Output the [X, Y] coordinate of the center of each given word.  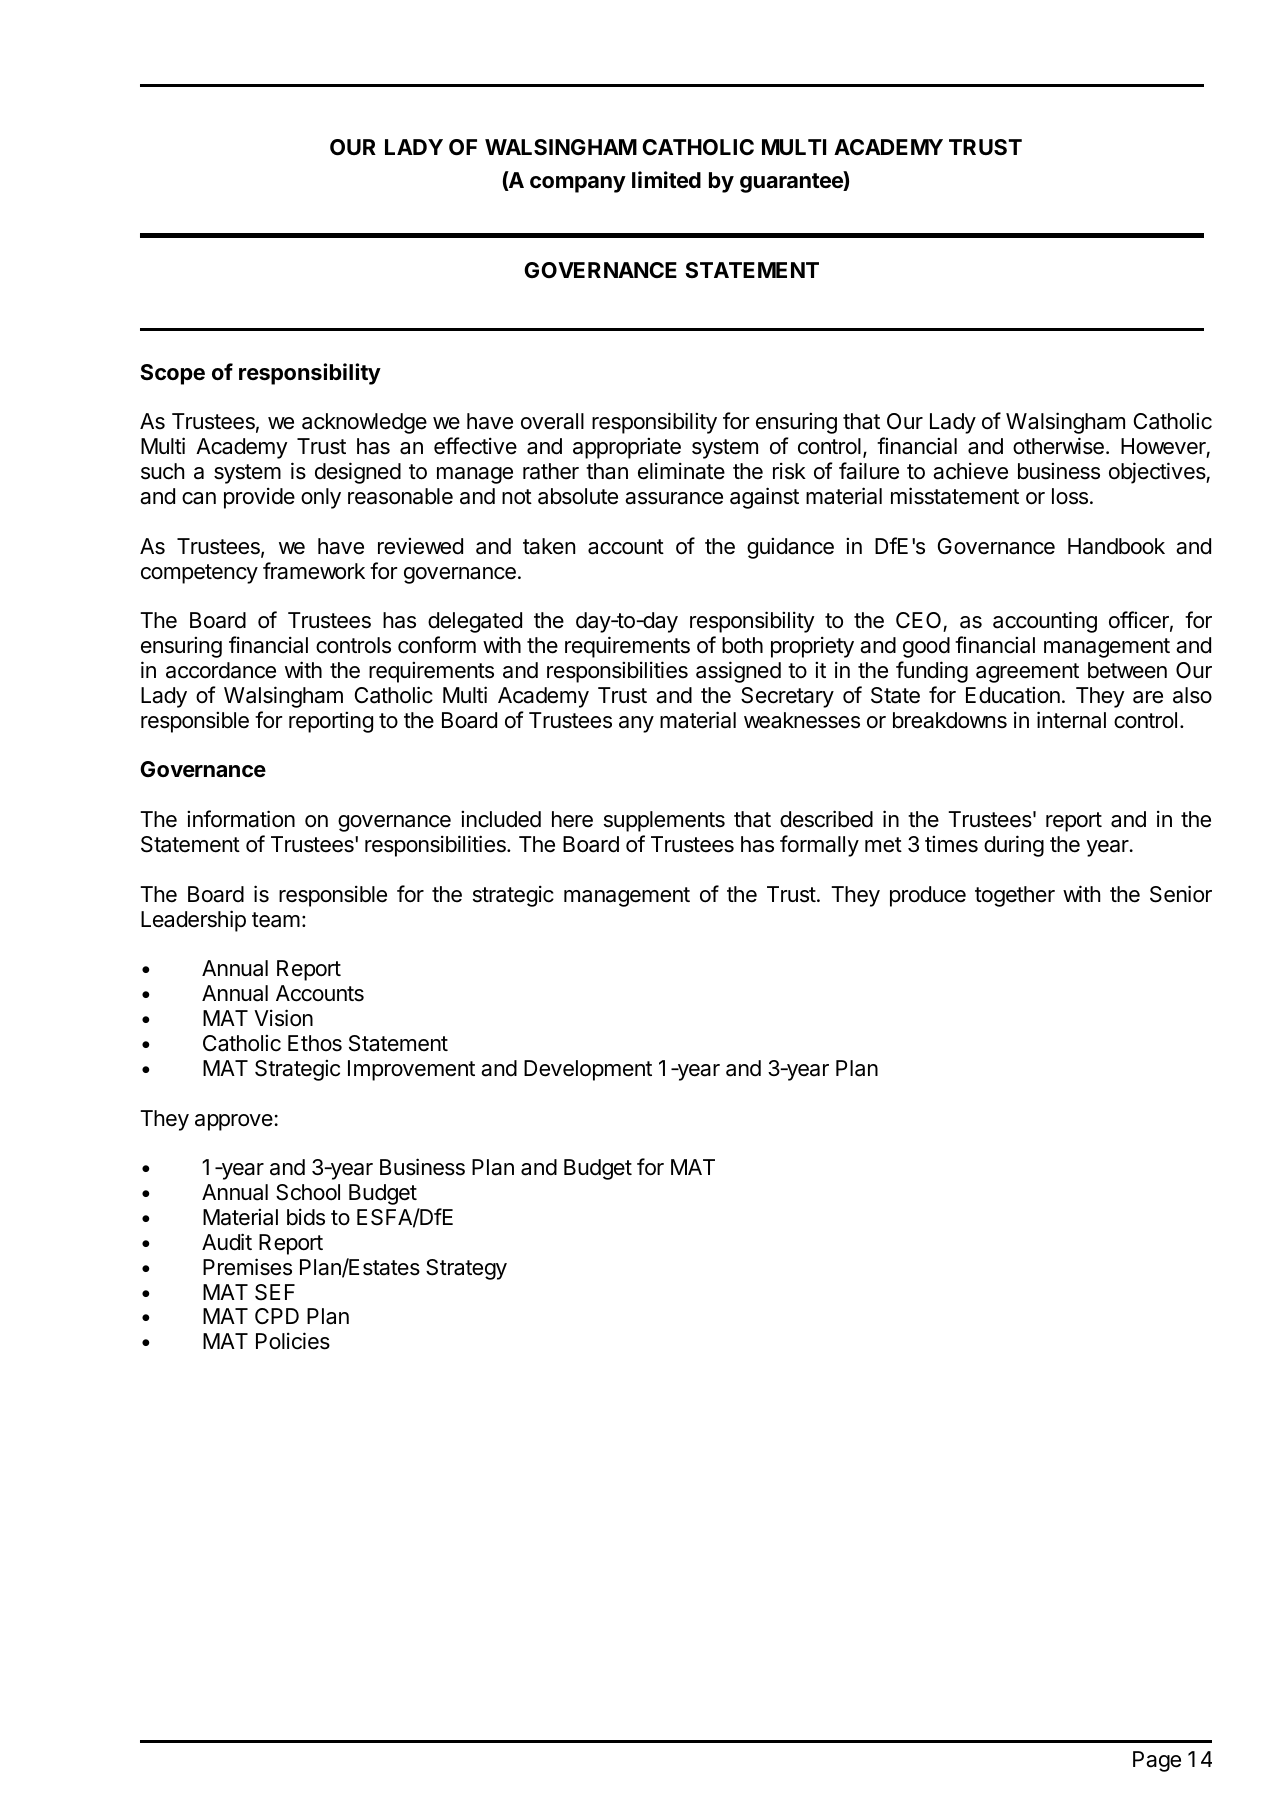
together [1015, 896]
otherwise [1058, 446]
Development [588, 1070]
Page [1157, 1761]
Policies [293, 1341]
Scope [172, 374]
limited [666, 179]
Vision [283, 1018]
